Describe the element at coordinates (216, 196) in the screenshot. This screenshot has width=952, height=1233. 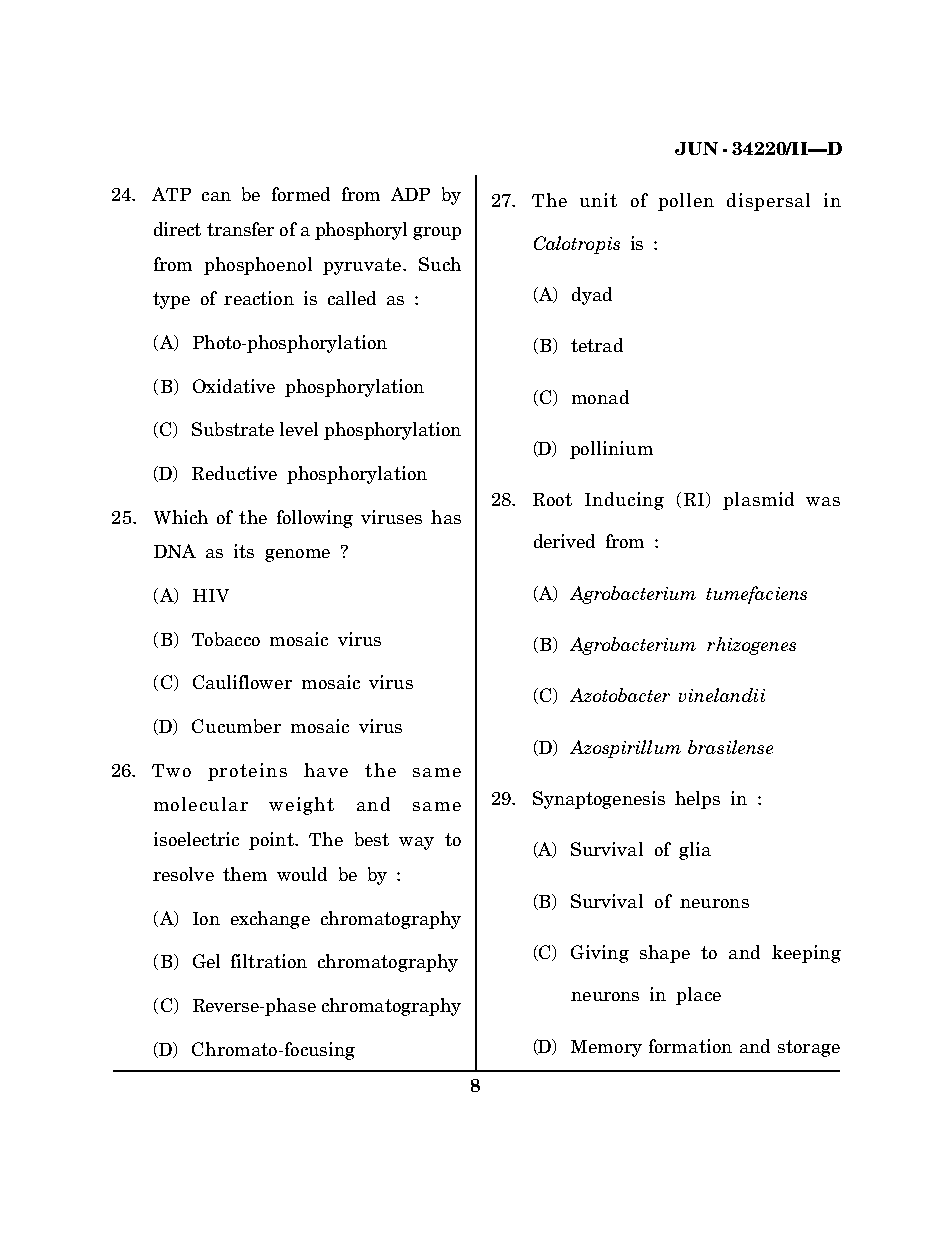
I see `can` at that location.
